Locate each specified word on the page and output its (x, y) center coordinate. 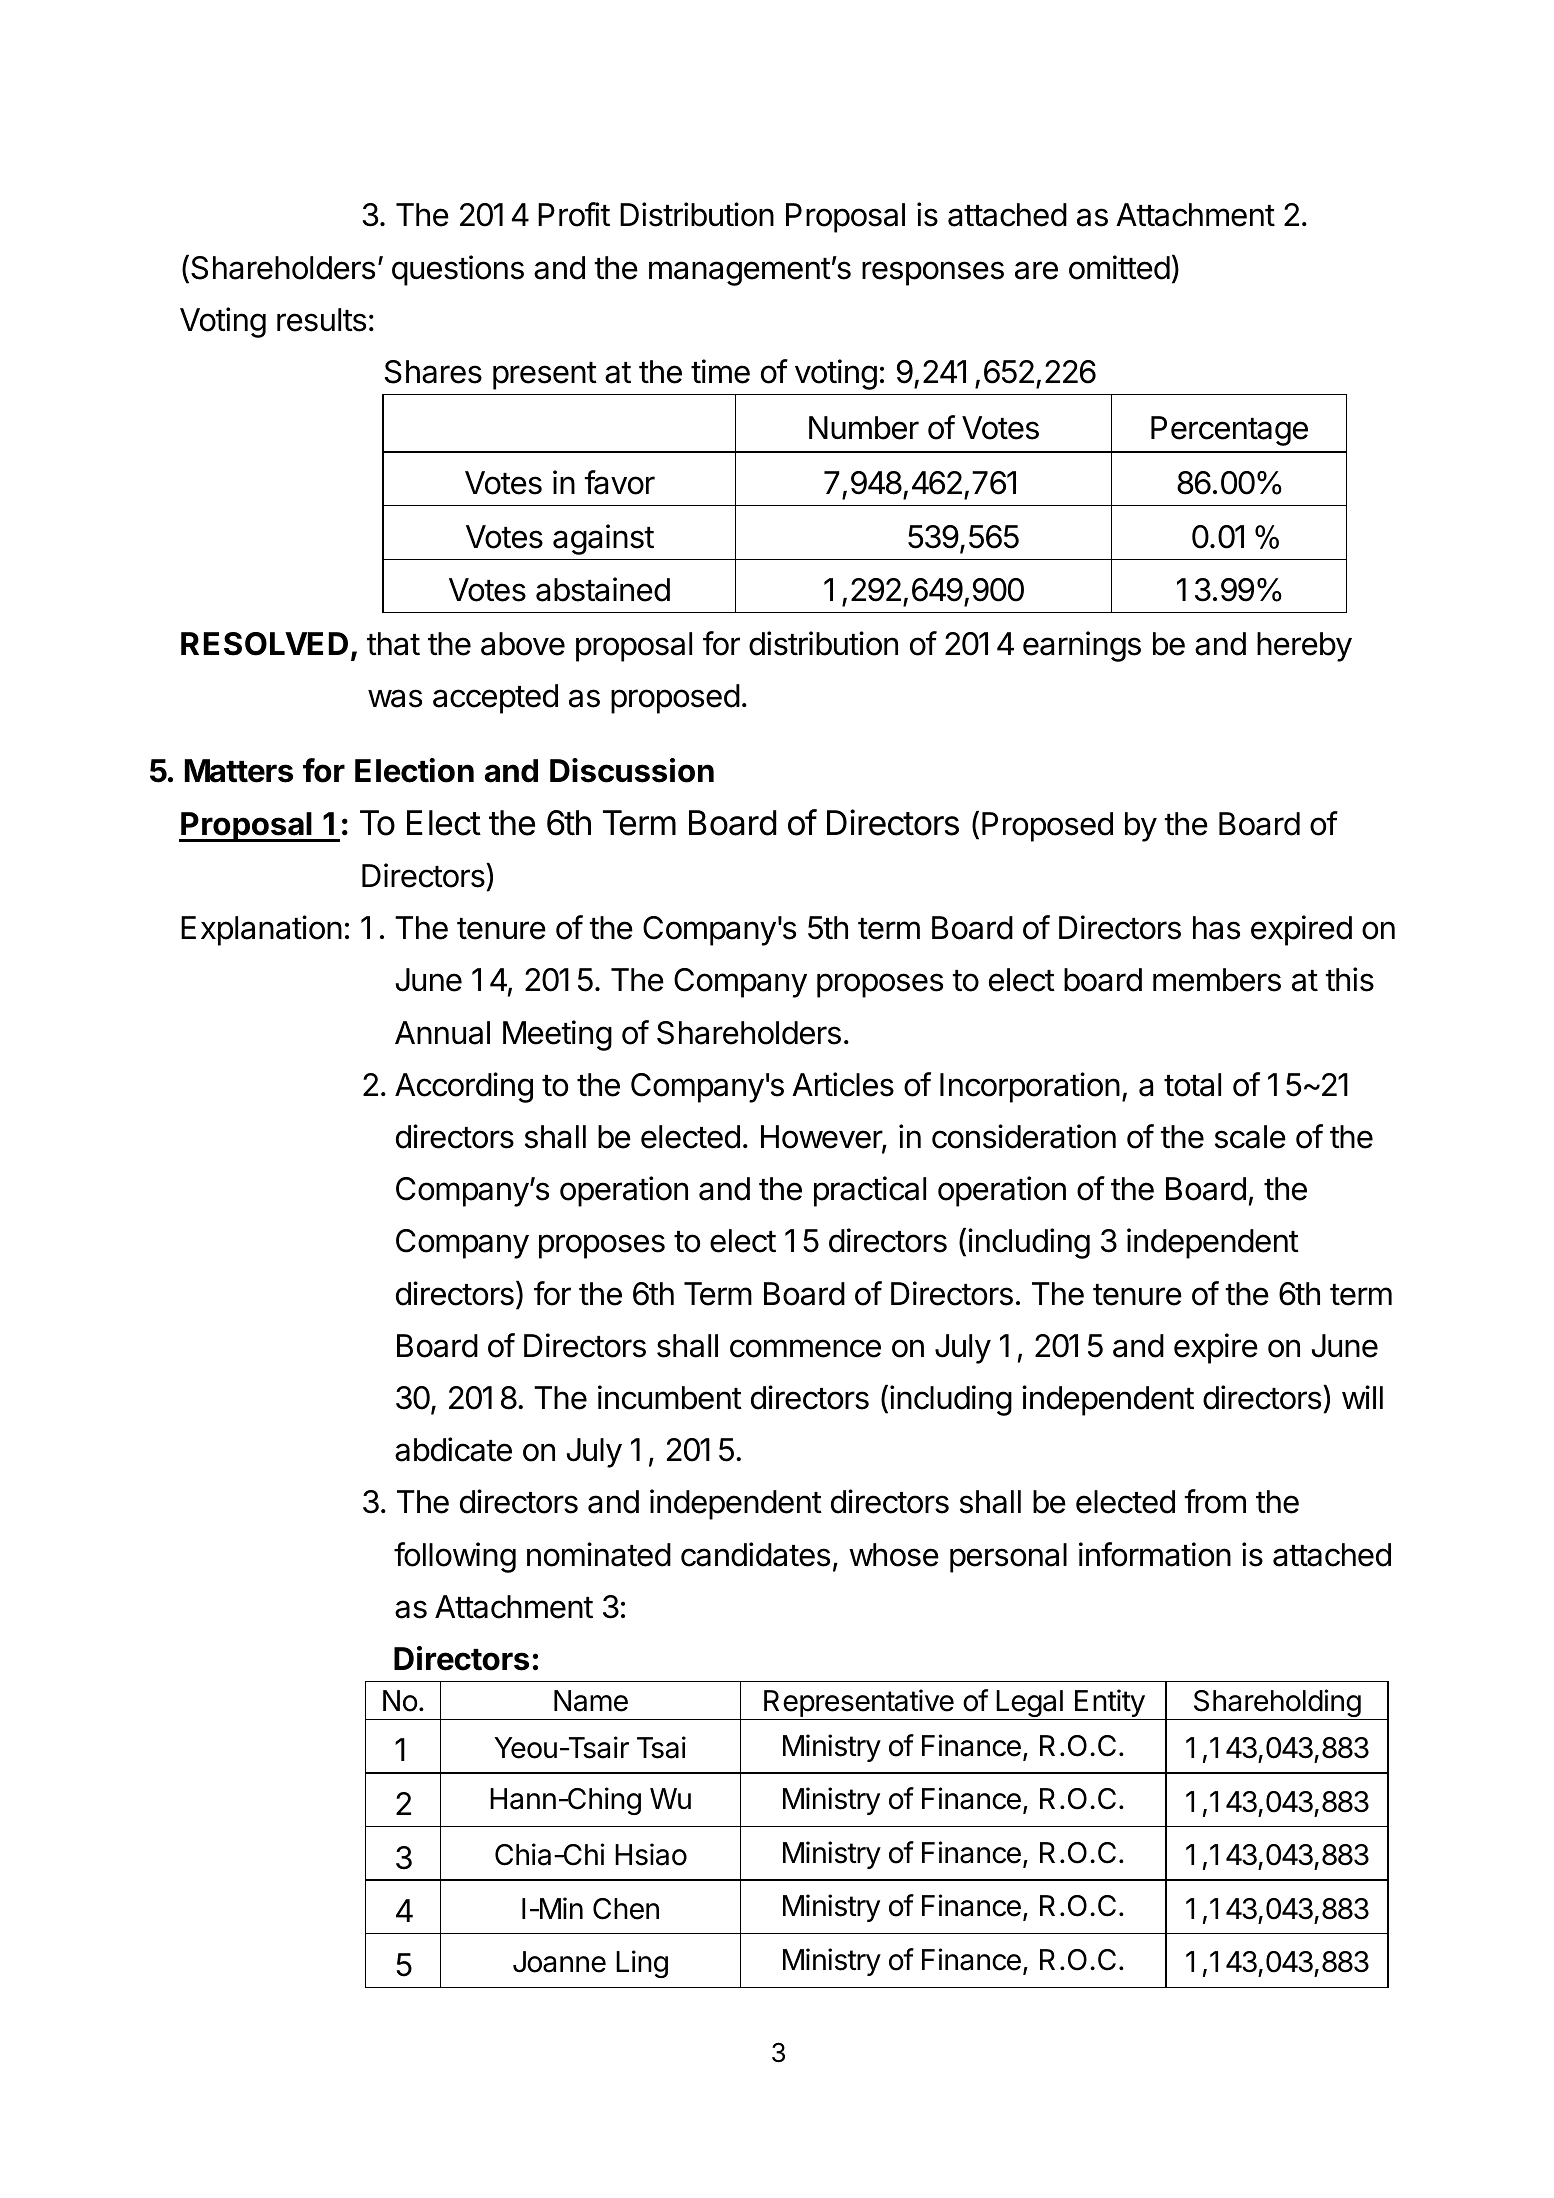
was (395, 698)
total (1192, 1085)
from (1215, 1501)
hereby (1304, 647)
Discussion (632, 770)
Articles (843, 1084)
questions (458, 270)
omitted (1119, 267)
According (464, 1087)
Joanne (559, 1962)
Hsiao (651, 1854)
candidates (755, 1554)
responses (933, 273)
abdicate (453, 1449)
